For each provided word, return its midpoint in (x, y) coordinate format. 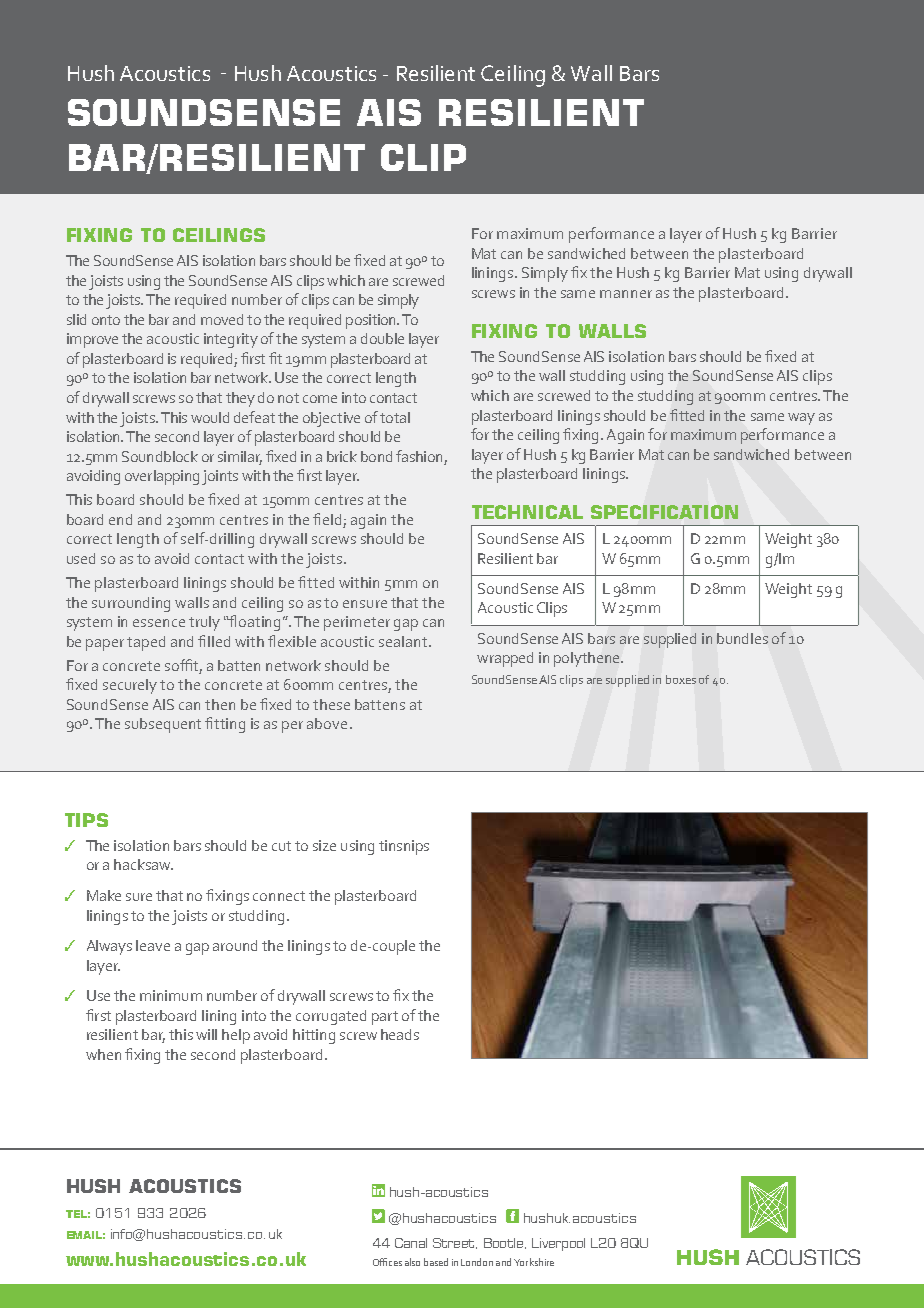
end (120, 519)
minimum (171, 995)
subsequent (163, 725)
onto (106, 320)
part (385, 1018)
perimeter (357, 623)
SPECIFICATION (664, 512)
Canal (411, 1243)
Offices (387, 1262)
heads (400, 1034)
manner (626, 294)
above (327, 723)
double (382, 338)
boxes (681, 679)
